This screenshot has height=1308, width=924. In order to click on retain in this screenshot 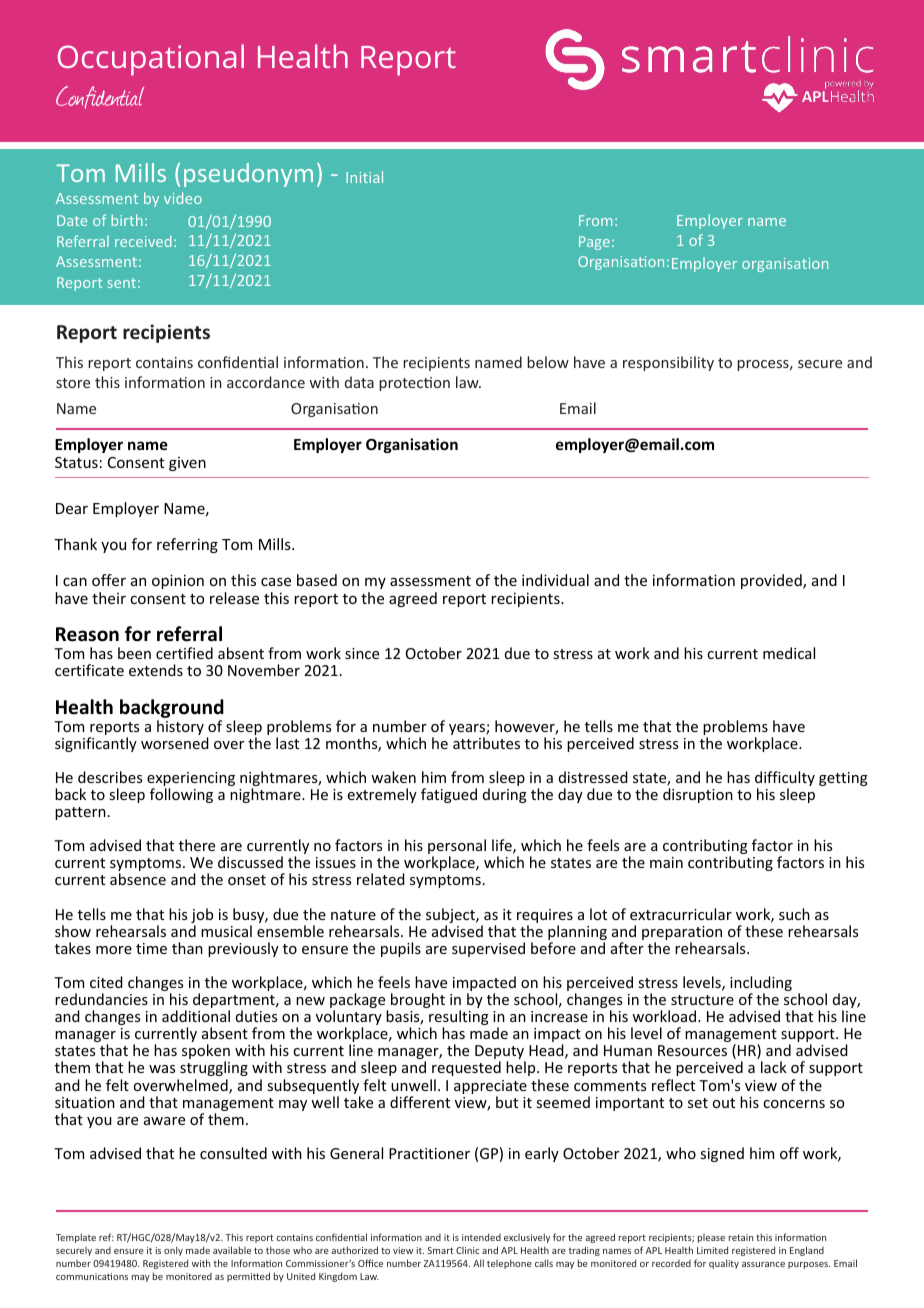, I will do `click(741, 1237)`.
